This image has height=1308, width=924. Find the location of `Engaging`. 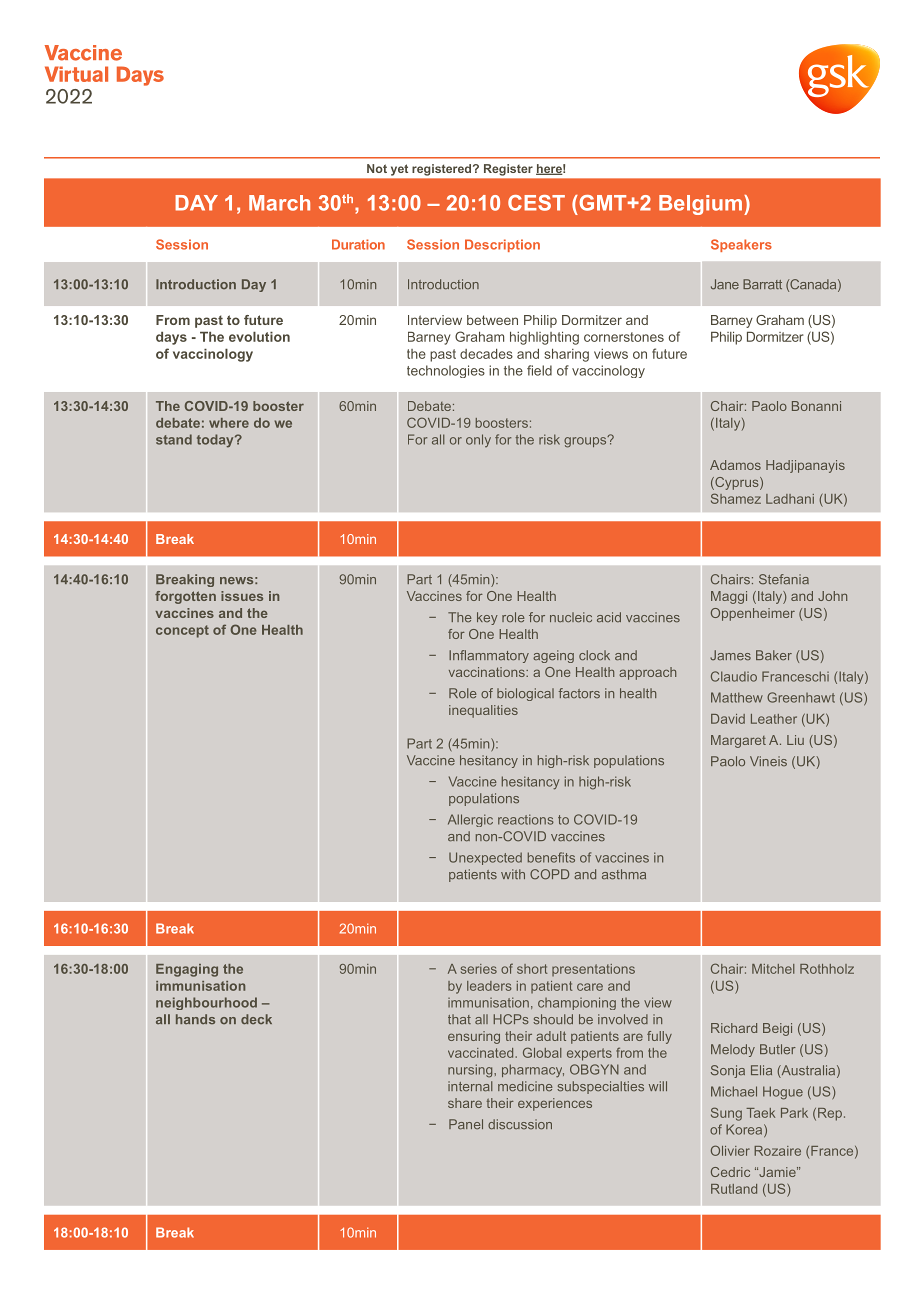

Engaging is located at coordinates (187, 970).
